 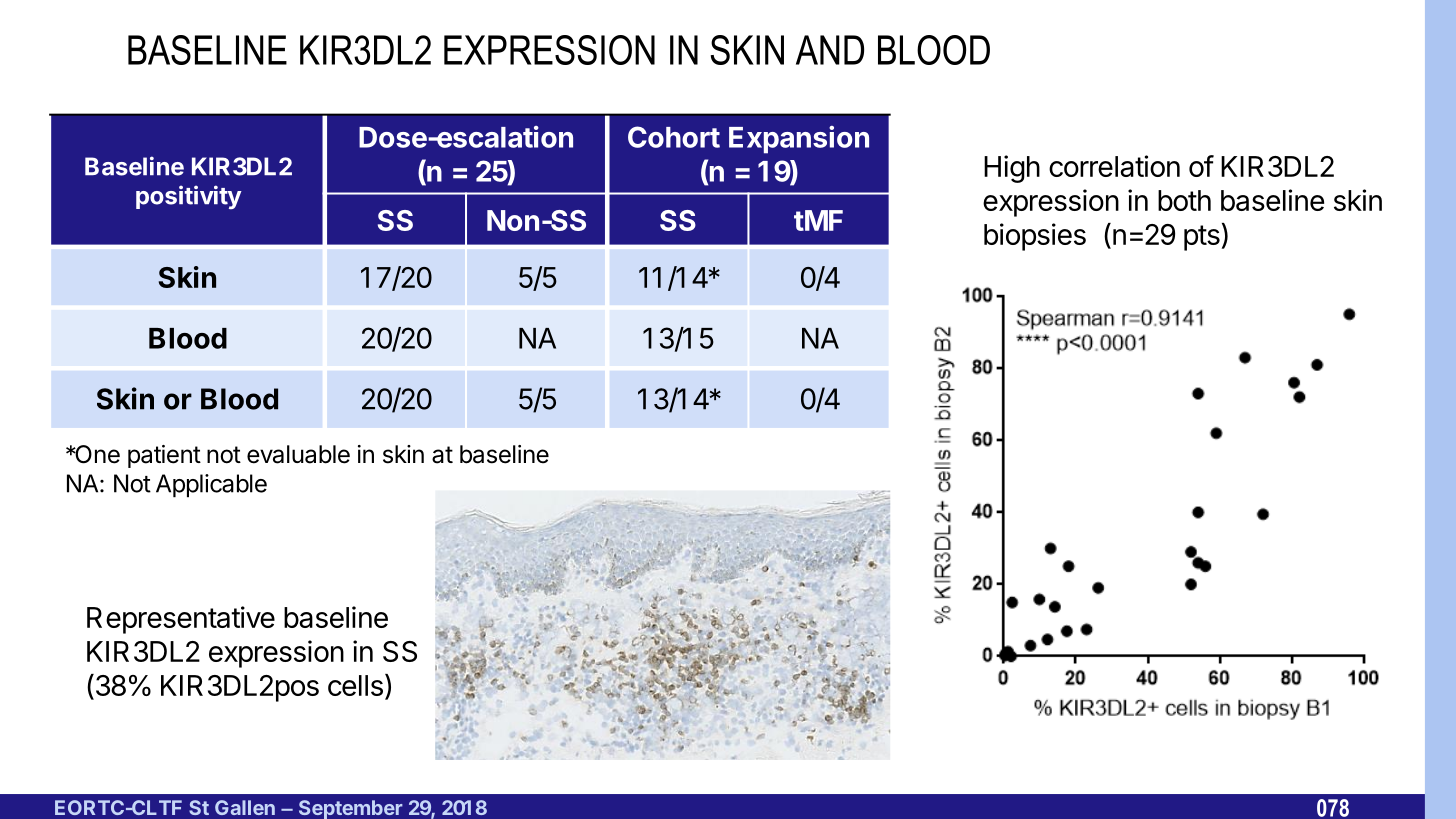 I want to click on biopsies, so click(x=1035, y=237).
